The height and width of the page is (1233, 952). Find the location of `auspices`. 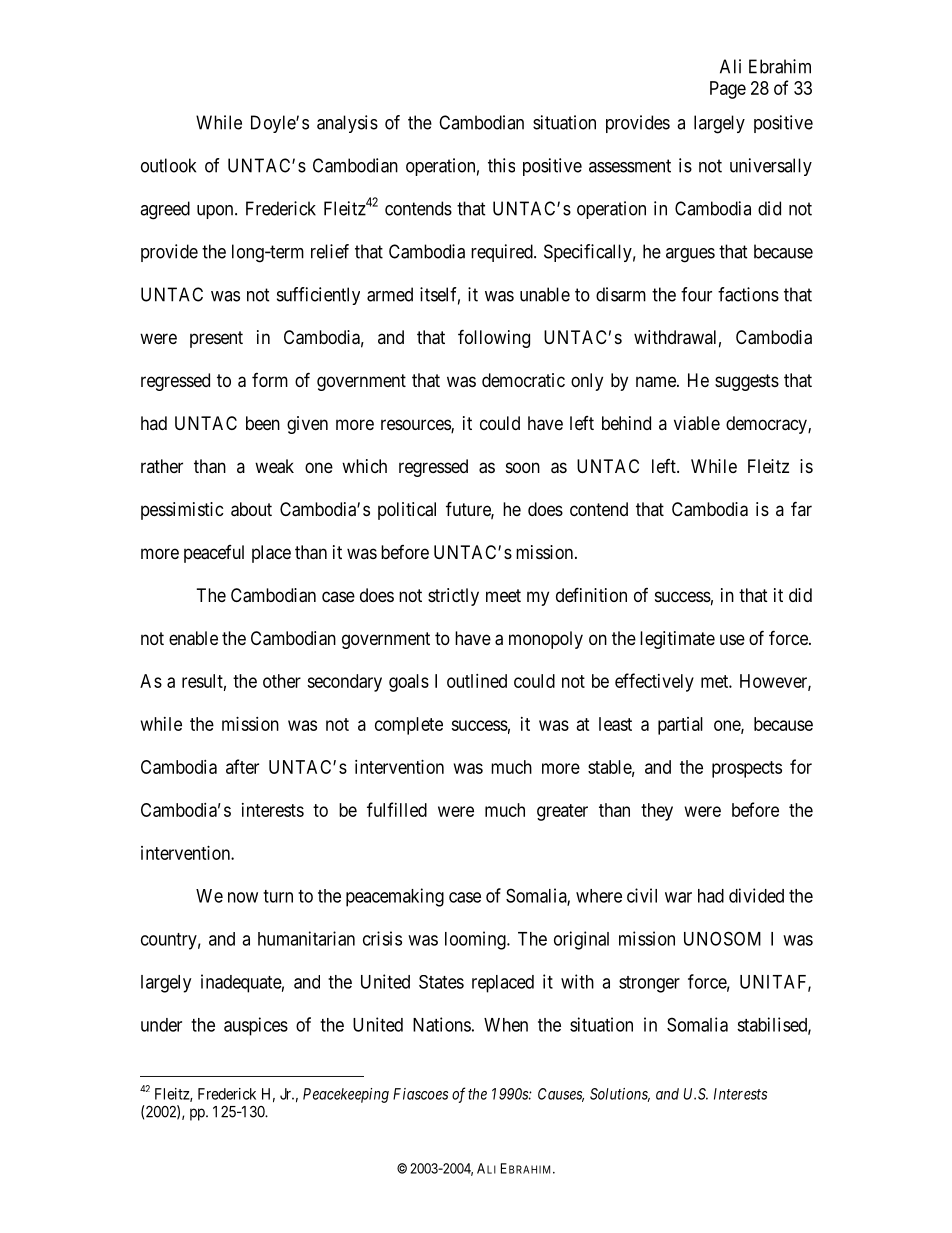

auspices is located at coordinates (256, 1026).
